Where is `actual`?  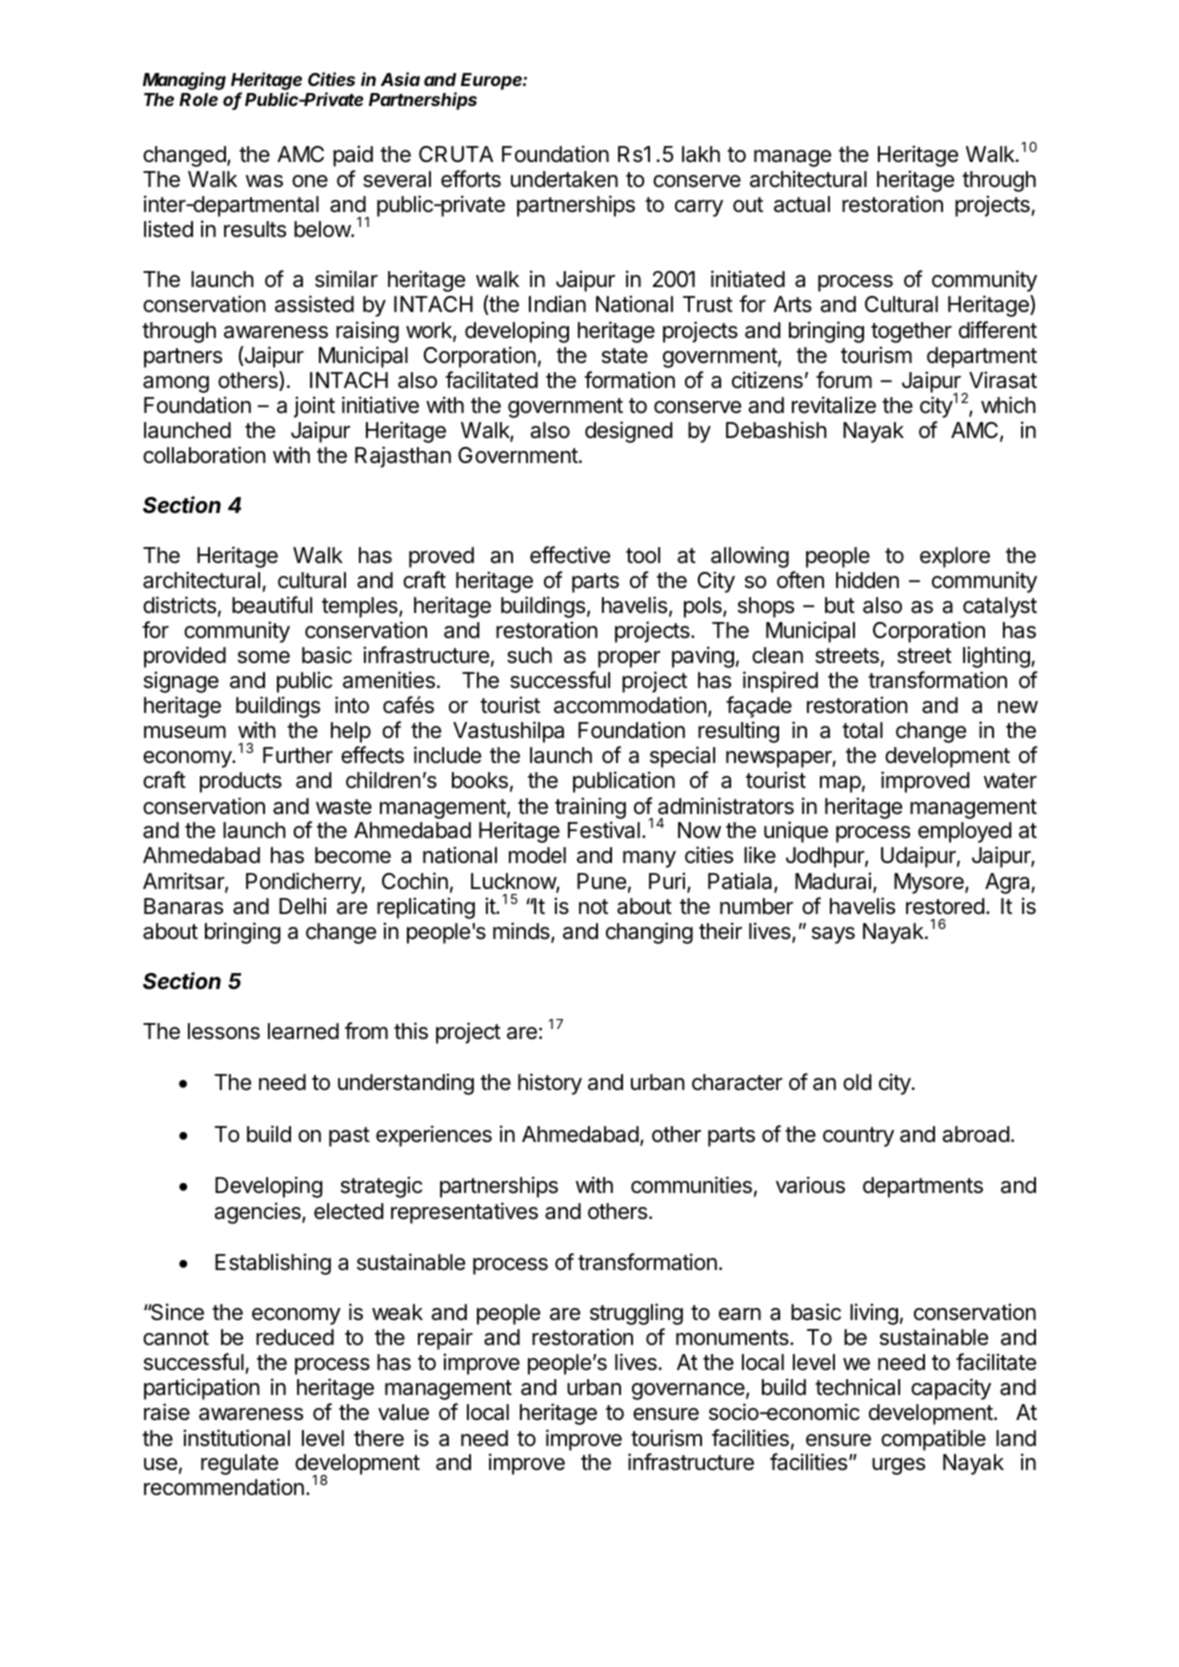 actual is located at coordinates (802, 204).
